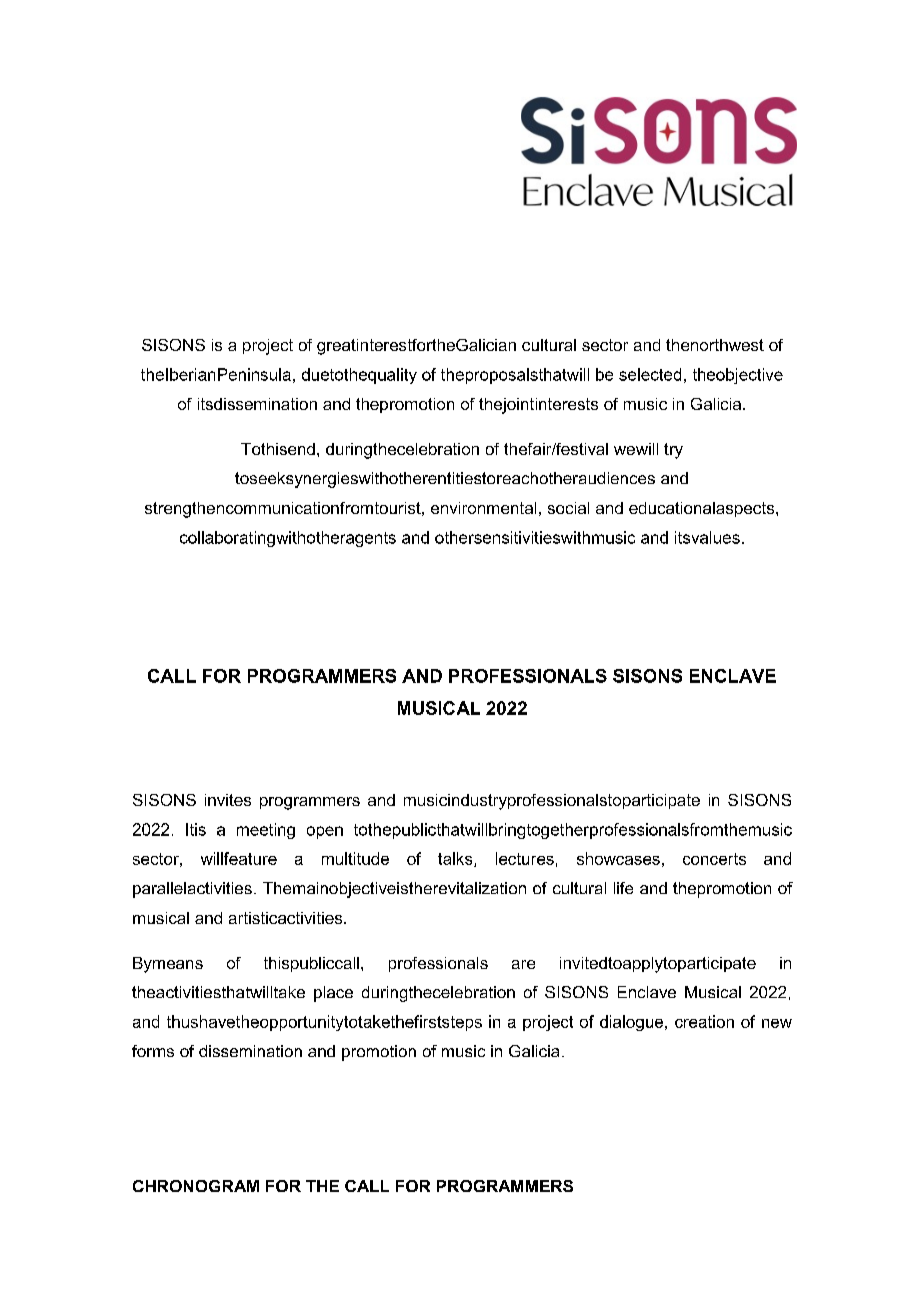 Image resolution: width=924 pixels, height=1308 pixels. I want to click on open, so click(325, 832).
